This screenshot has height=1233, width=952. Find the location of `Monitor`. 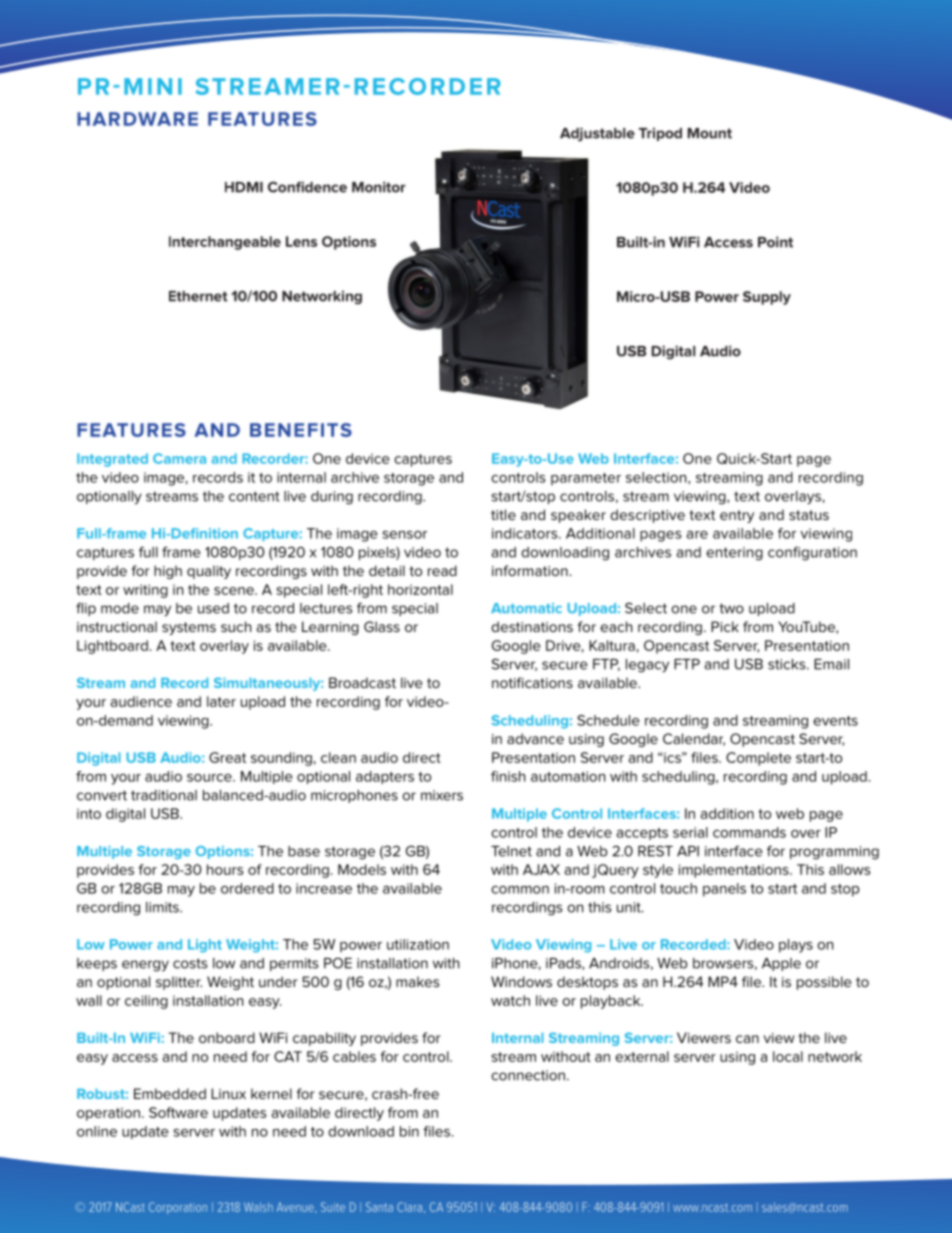

Monitor is located at coordinates (379, 187).
